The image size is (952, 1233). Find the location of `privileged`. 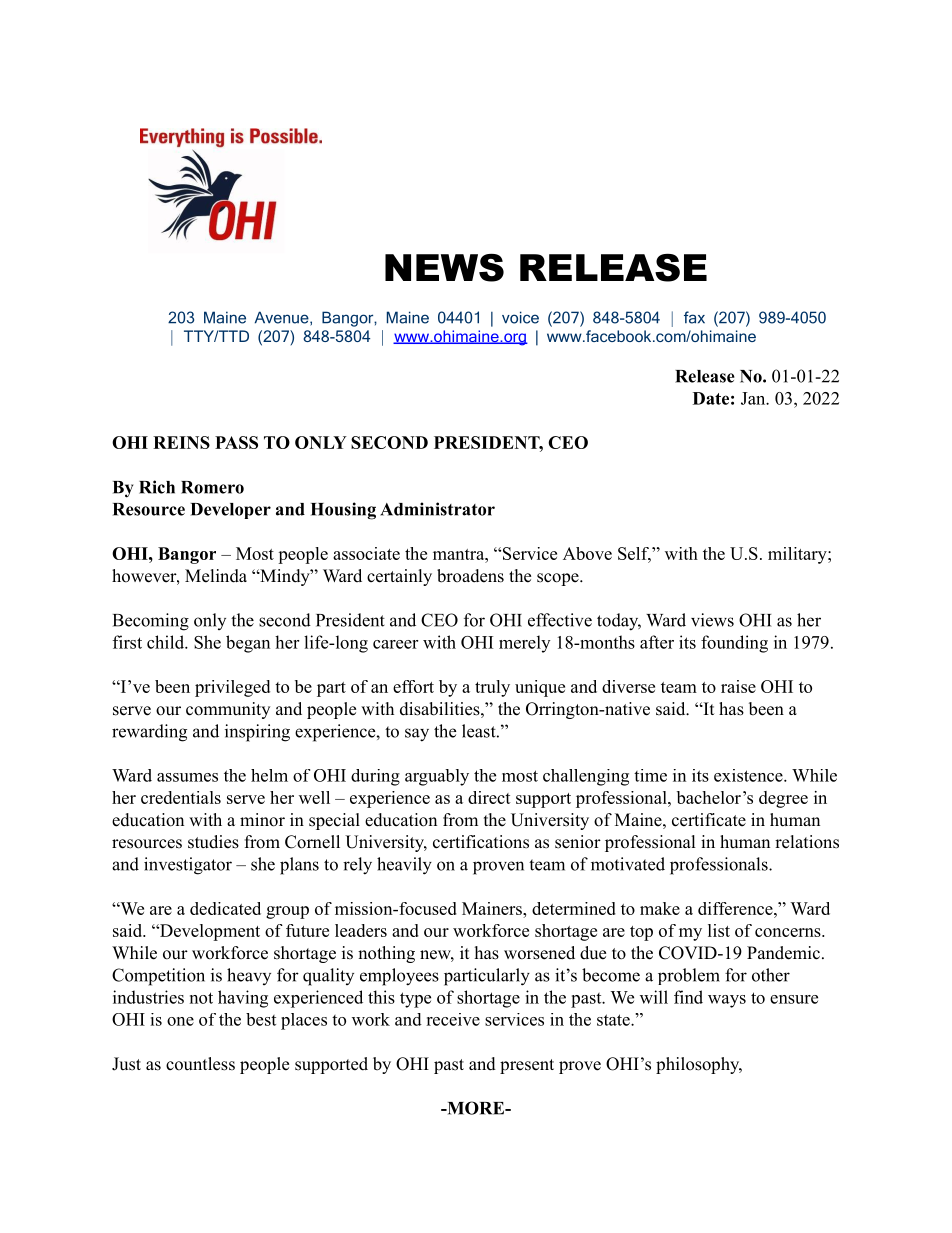

privileged is located at coordinates (232, 688).
